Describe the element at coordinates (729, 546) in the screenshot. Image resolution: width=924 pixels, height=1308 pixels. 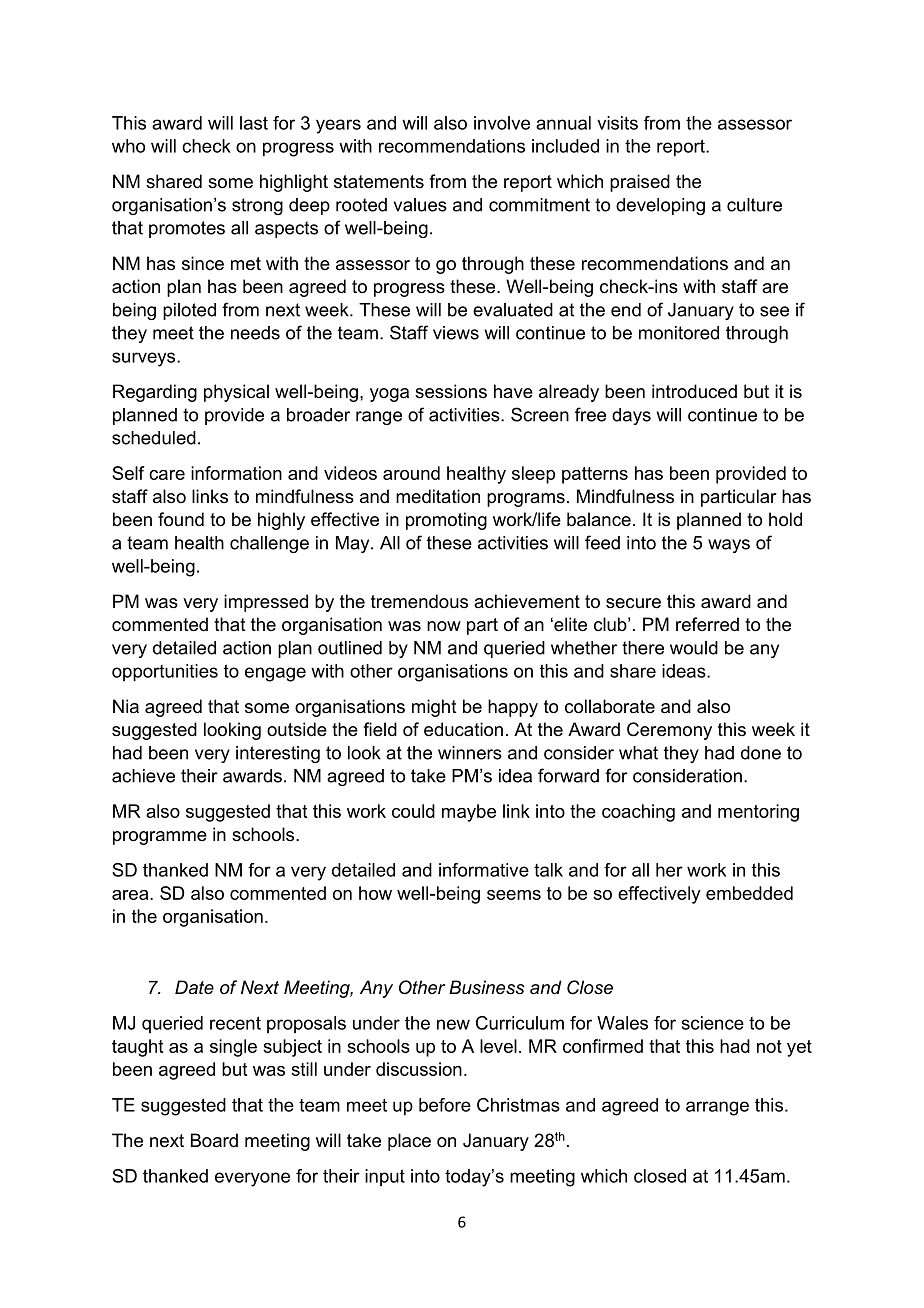
I see `ways` at that location.
